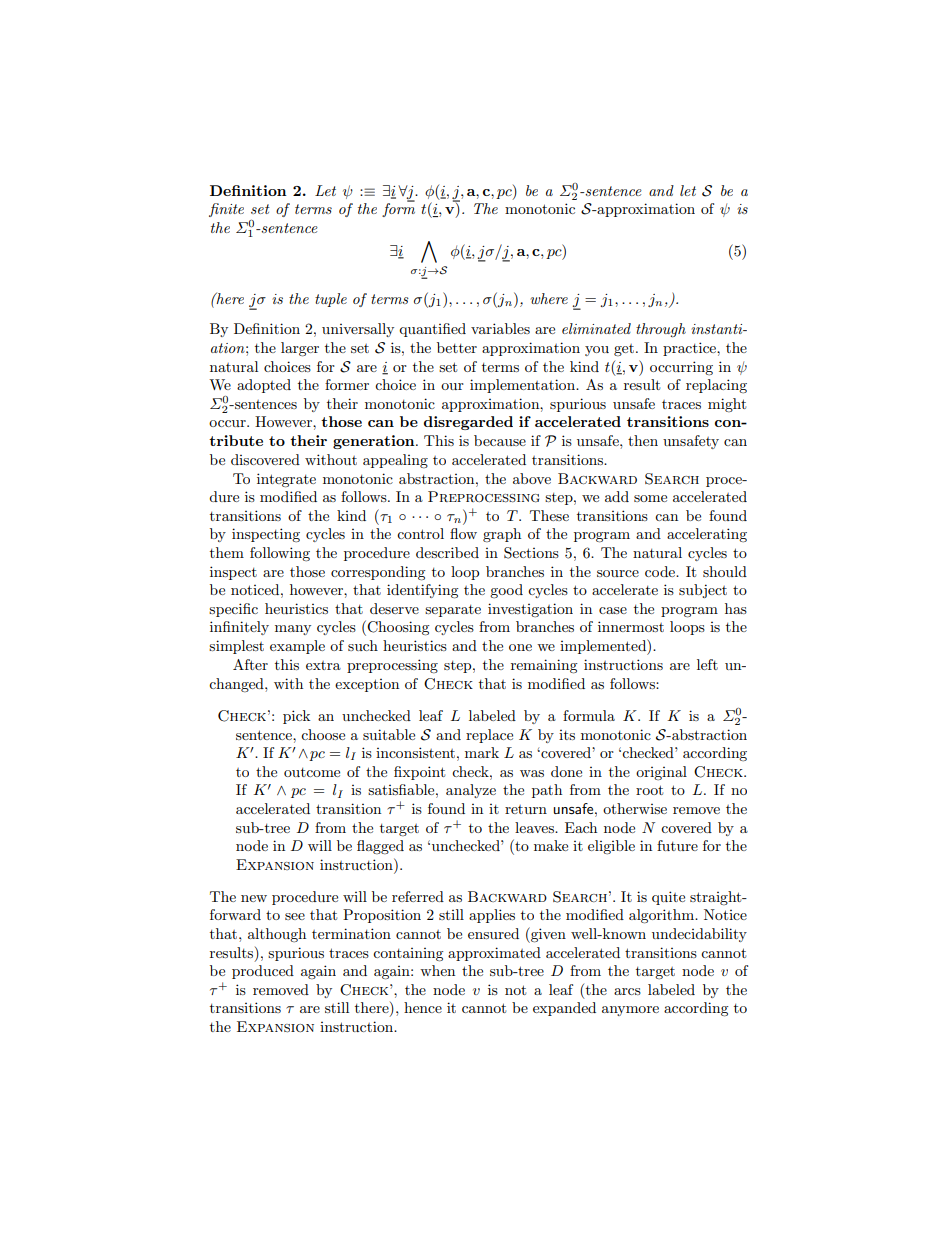  Describe the element at coordinates (661, 571) in the screenshot. I see `code` at that location.
